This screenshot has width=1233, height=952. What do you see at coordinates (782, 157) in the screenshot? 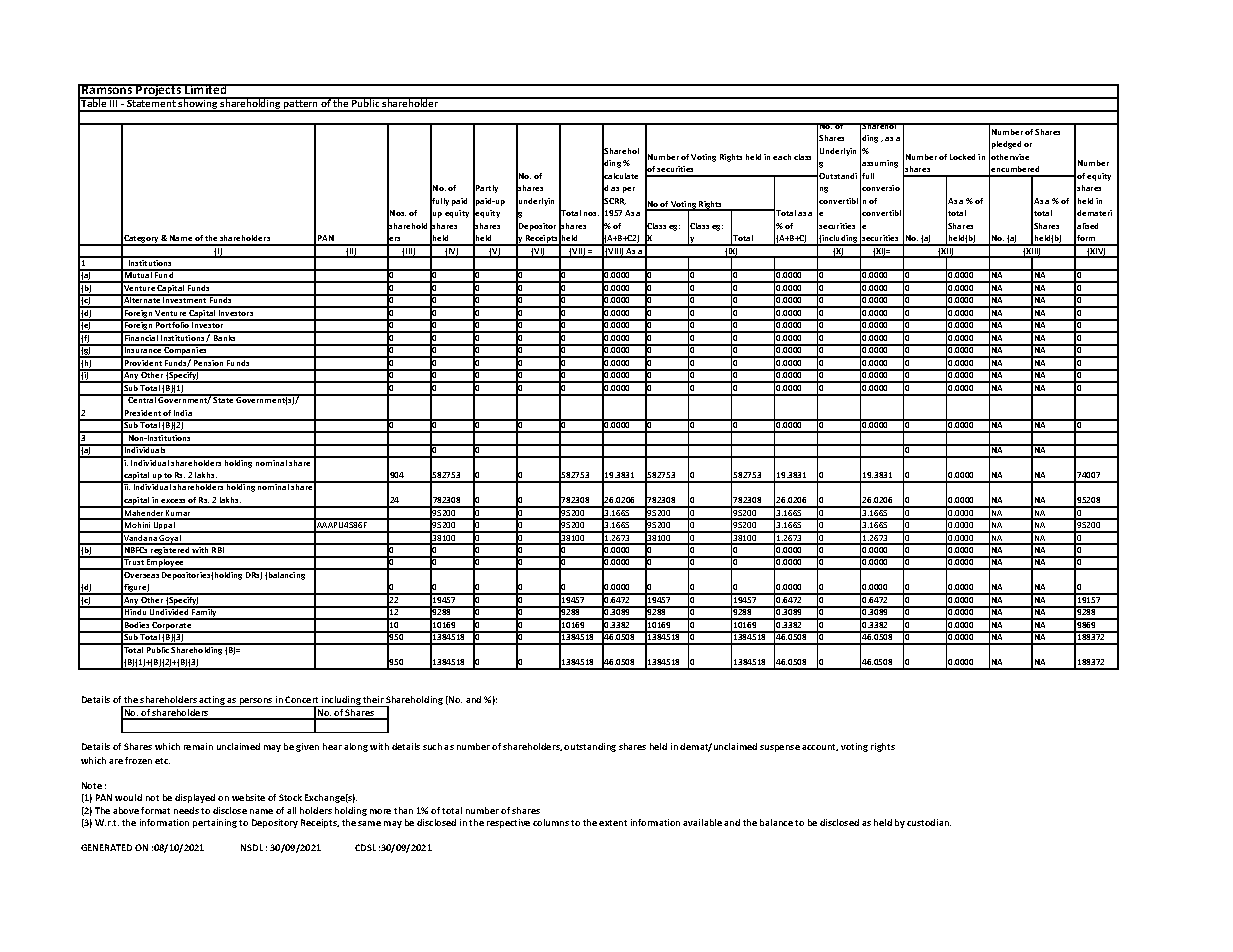
I see `each` at bounding box center [782, 157].
